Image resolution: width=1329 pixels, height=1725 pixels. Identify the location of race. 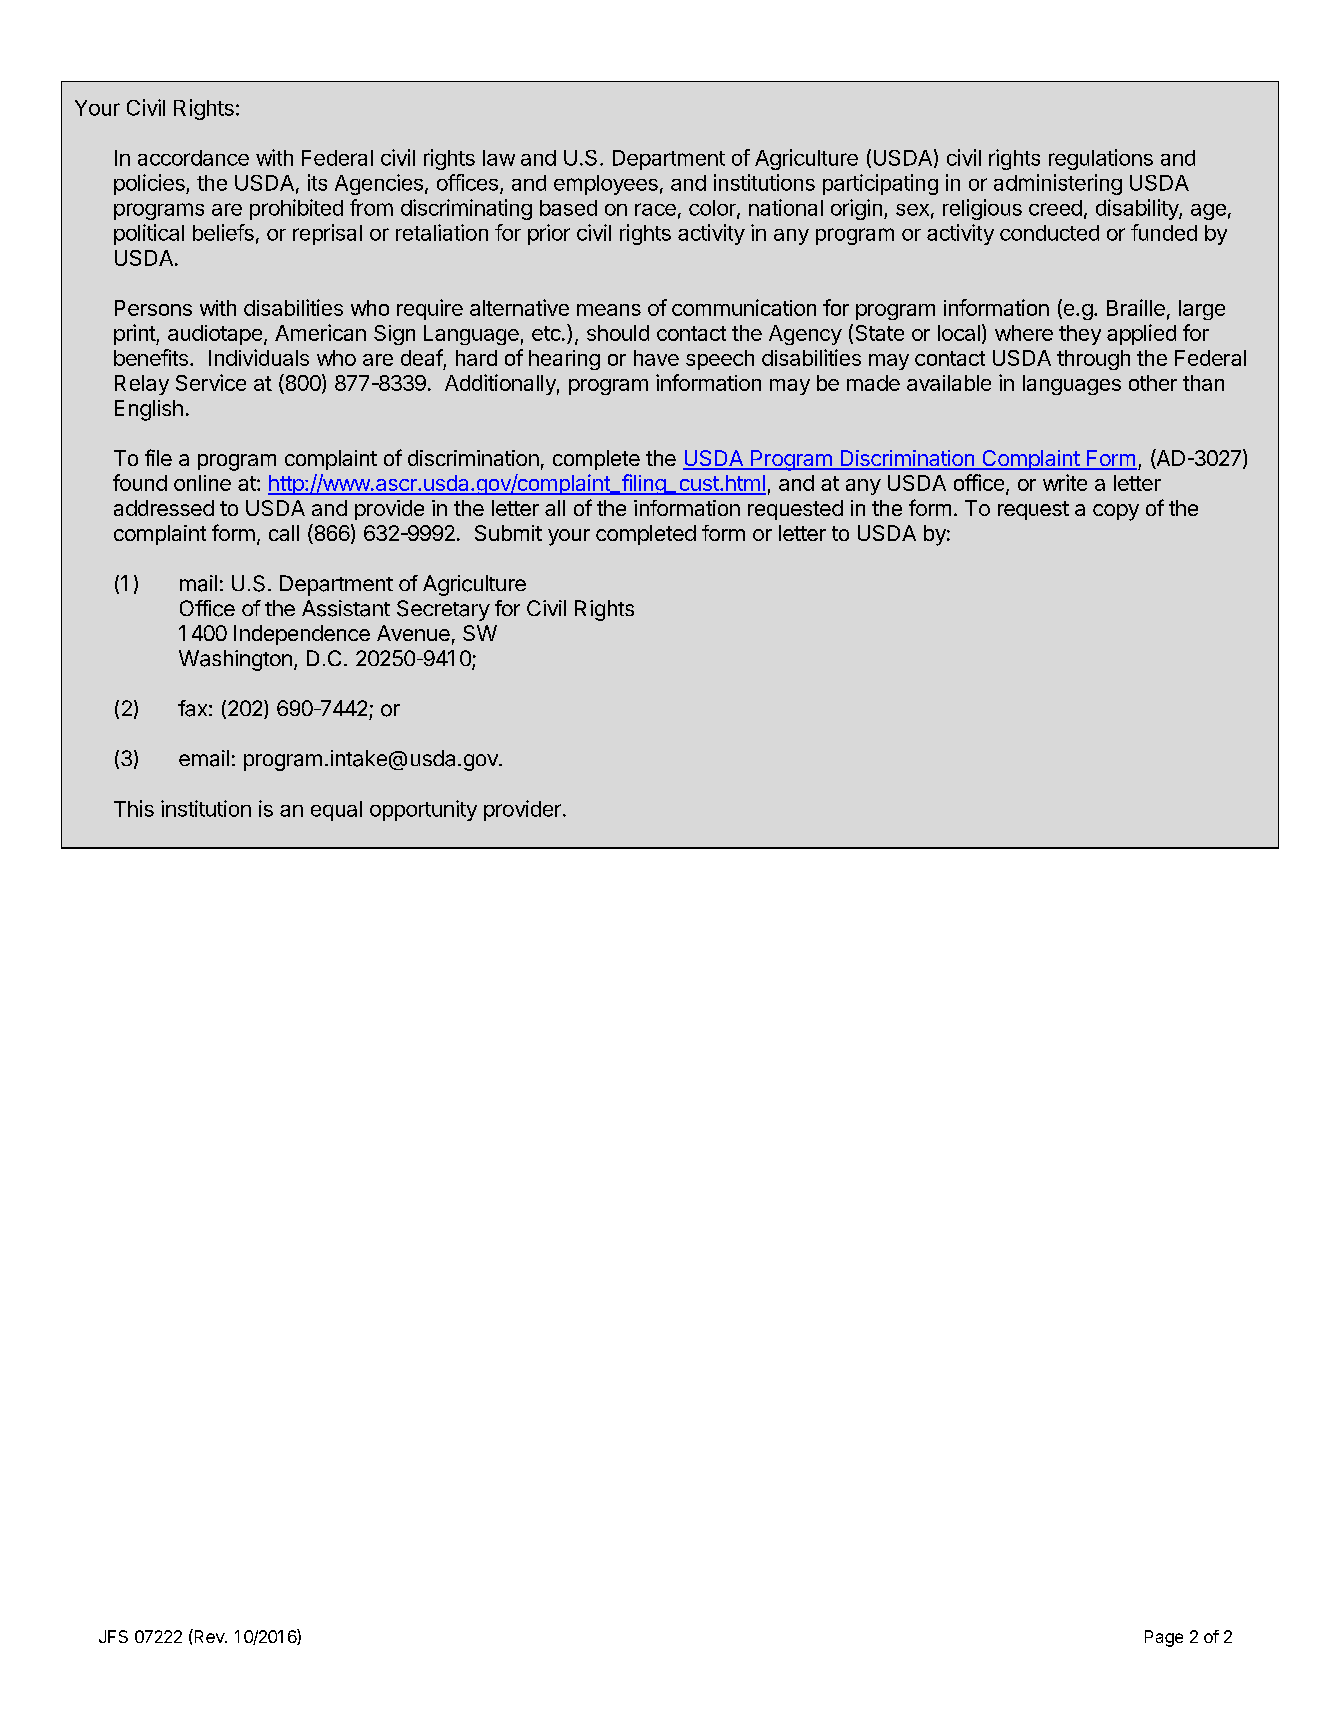
(655, 209).
